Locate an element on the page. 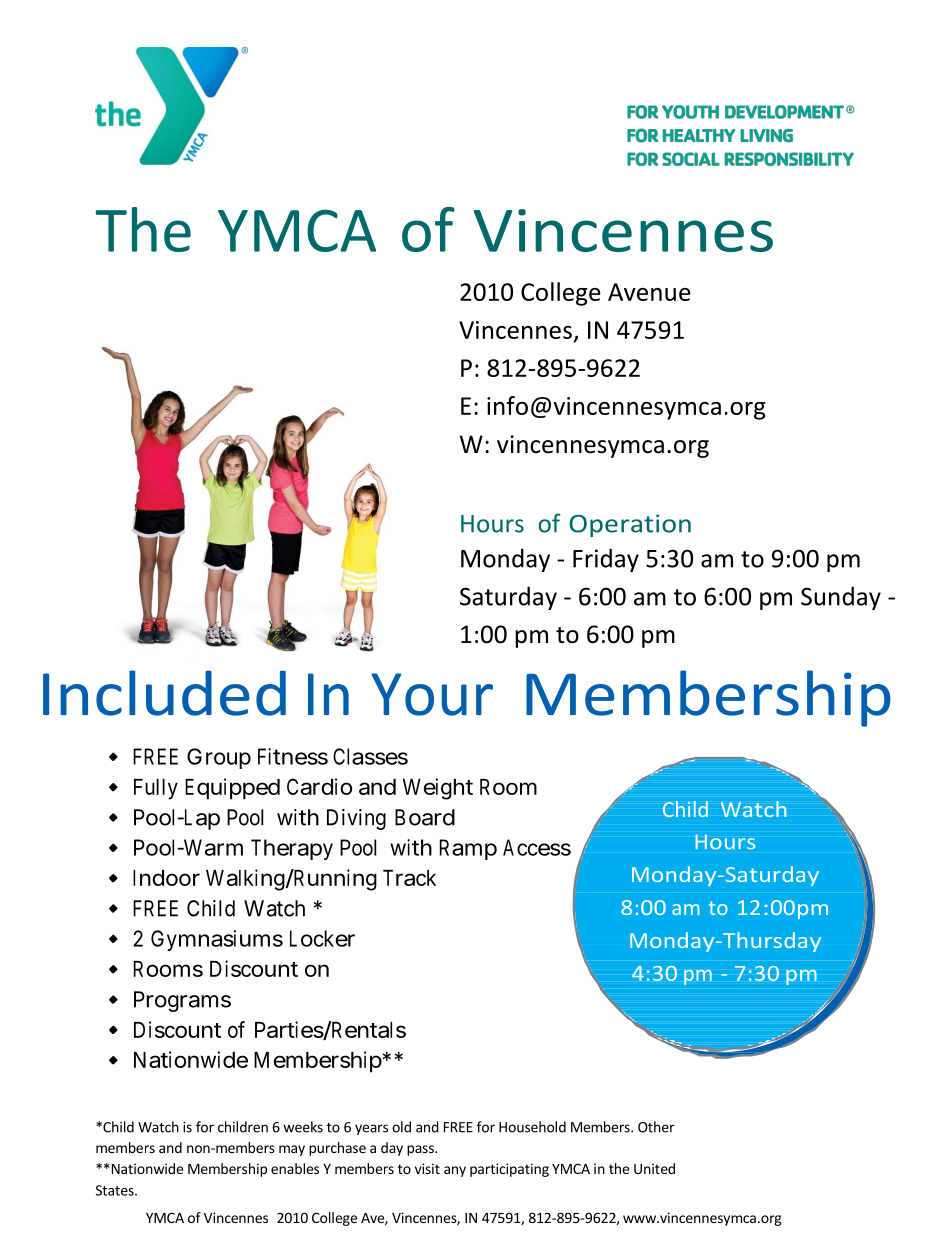  Friday is located at coordinates (606, 560).
